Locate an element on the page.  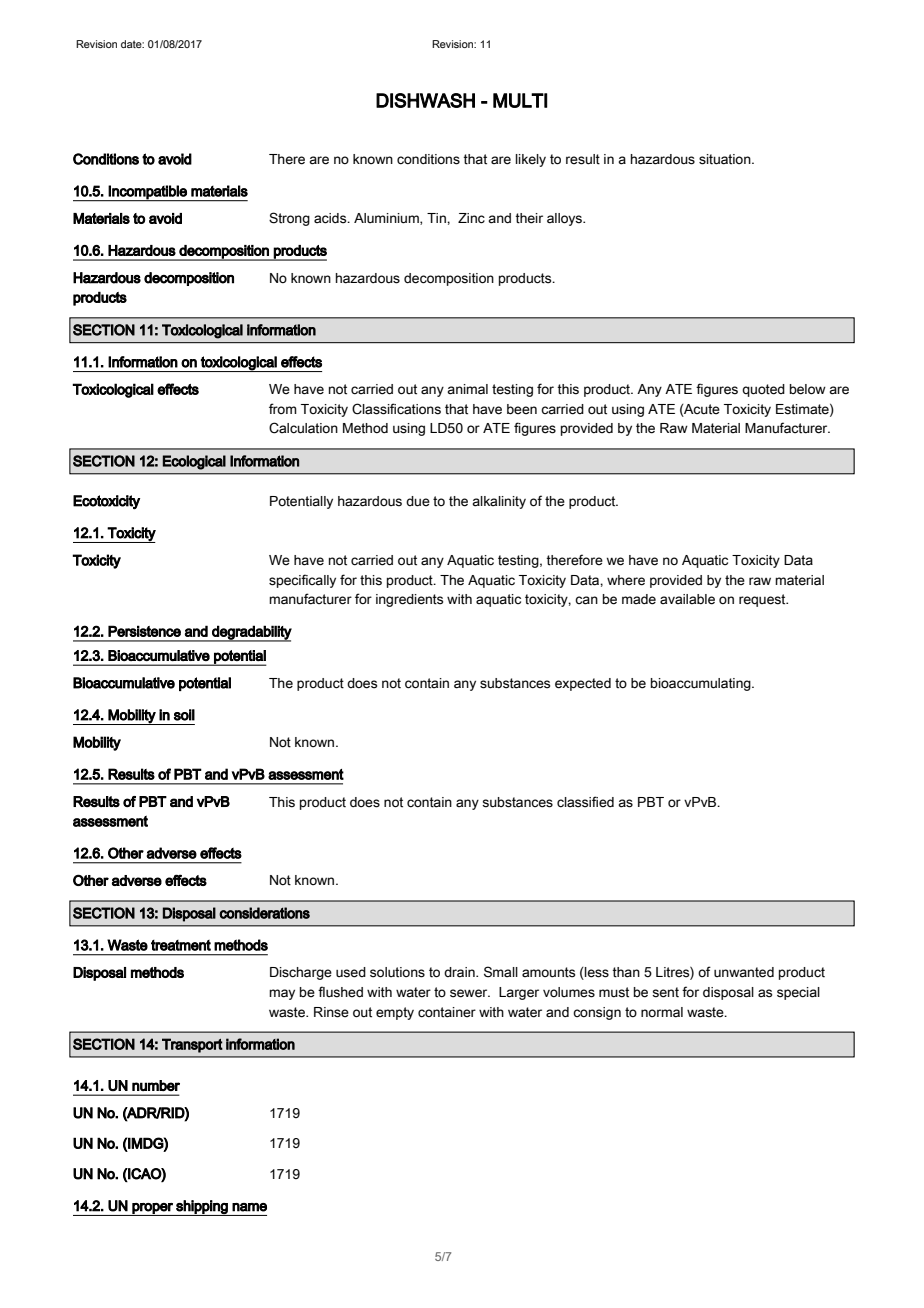
request is located at coordinates (763, 600).
